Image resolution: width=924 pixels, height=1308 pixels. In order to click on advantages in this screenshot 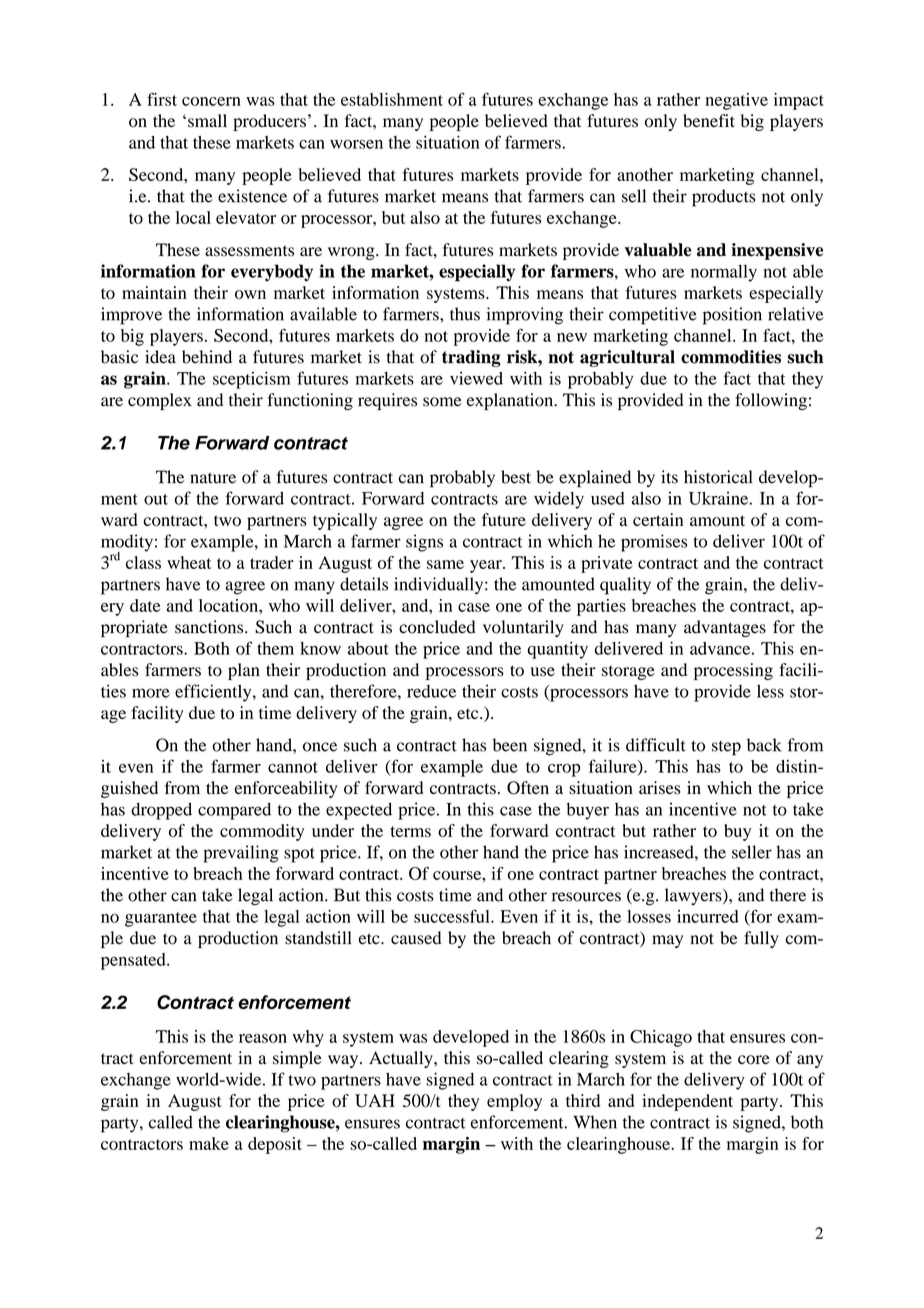, I will do `click(725, 628)`.
